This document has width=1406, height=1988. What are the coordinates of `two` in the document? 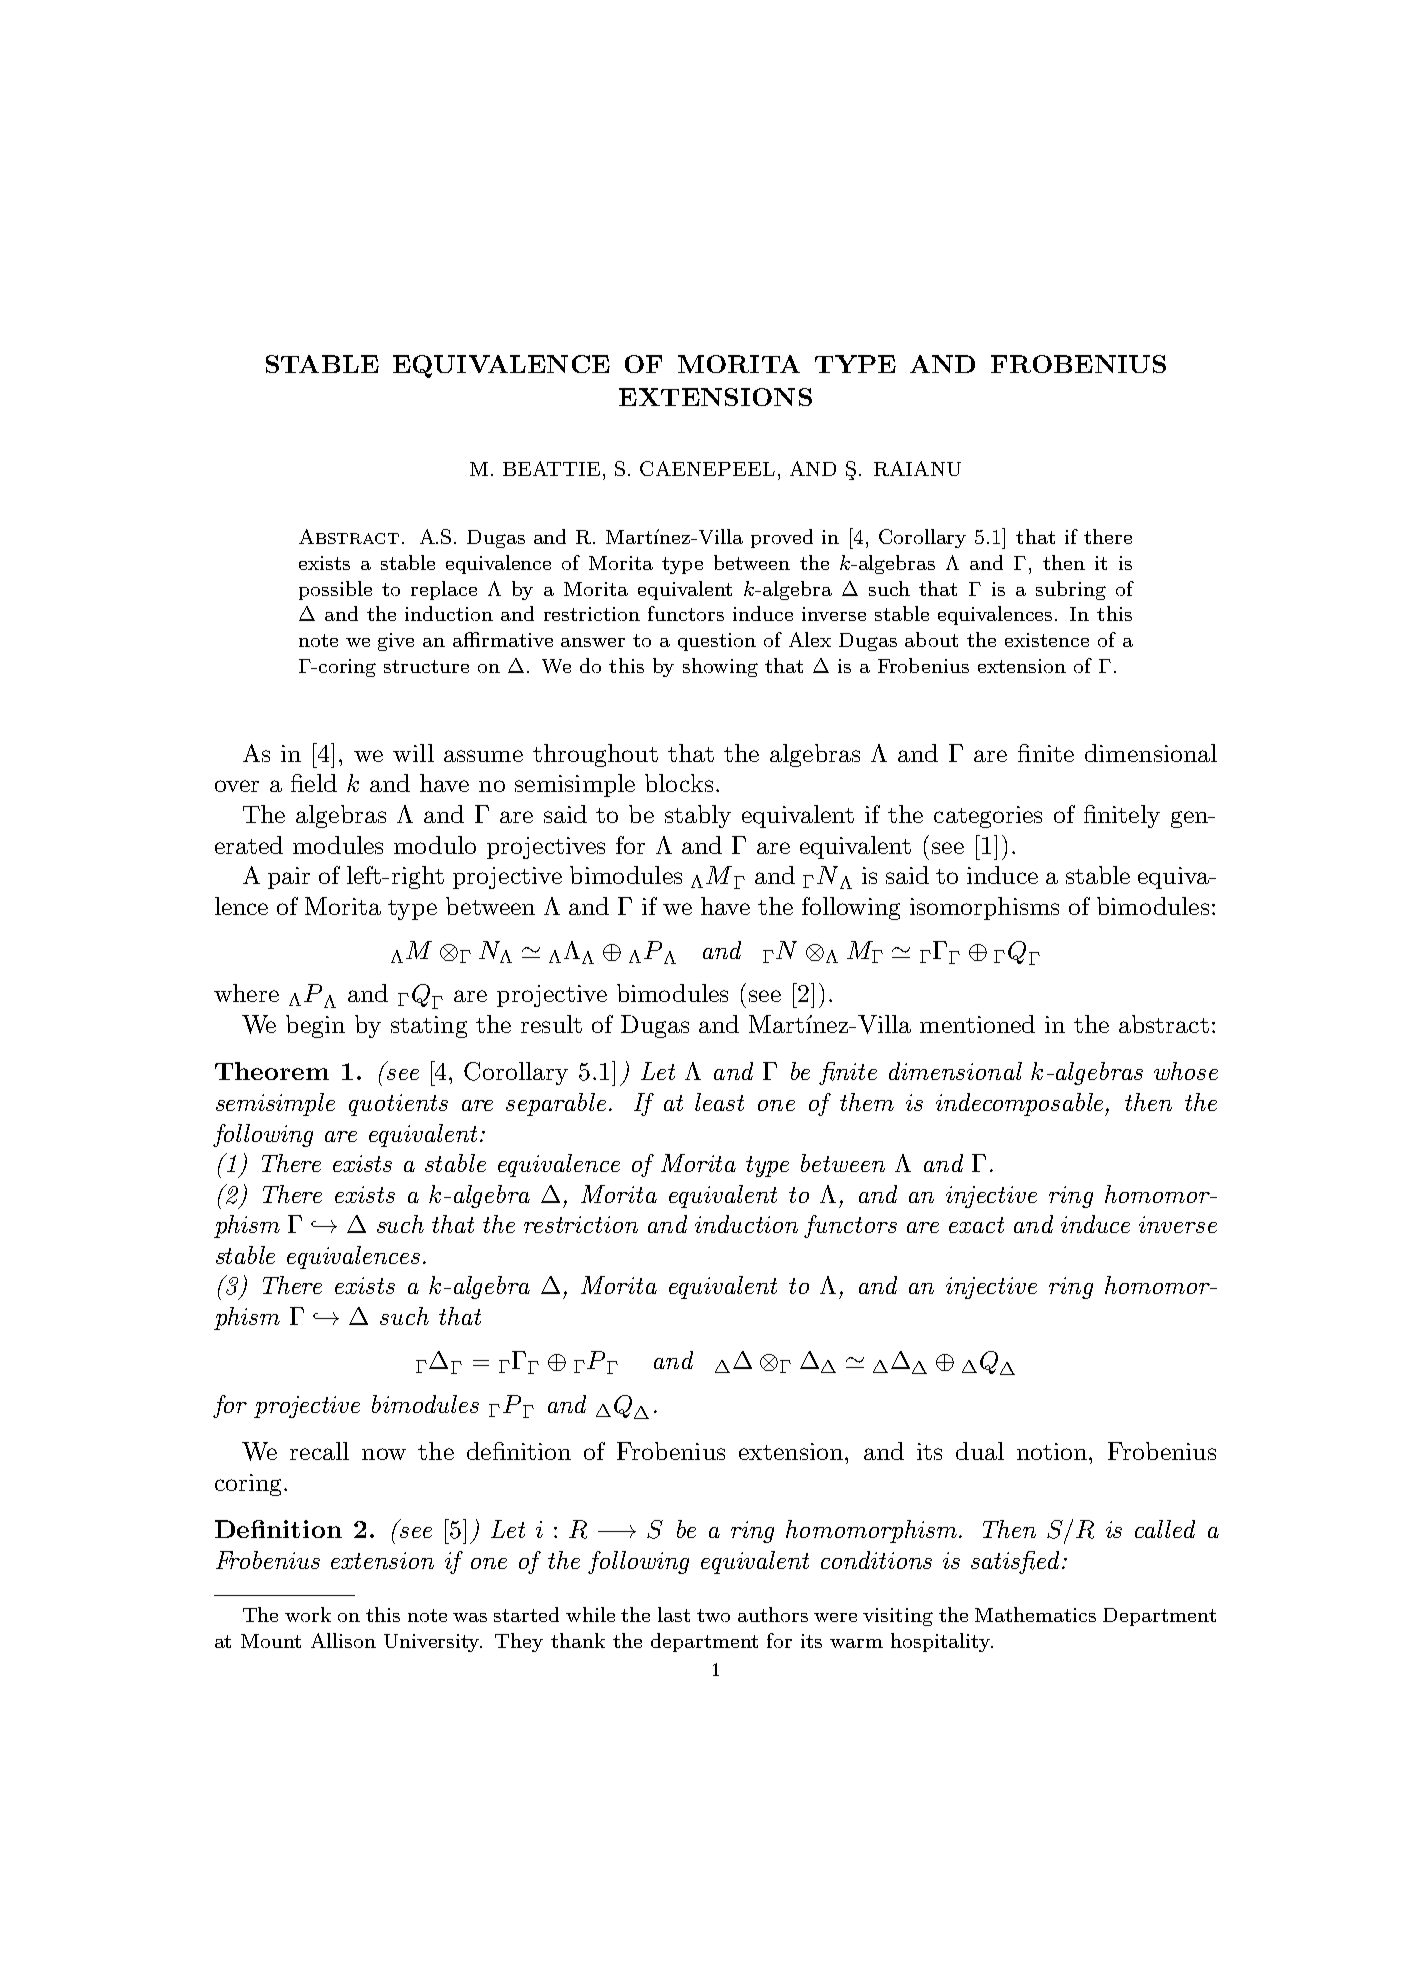 It's located at (713, 1615).
